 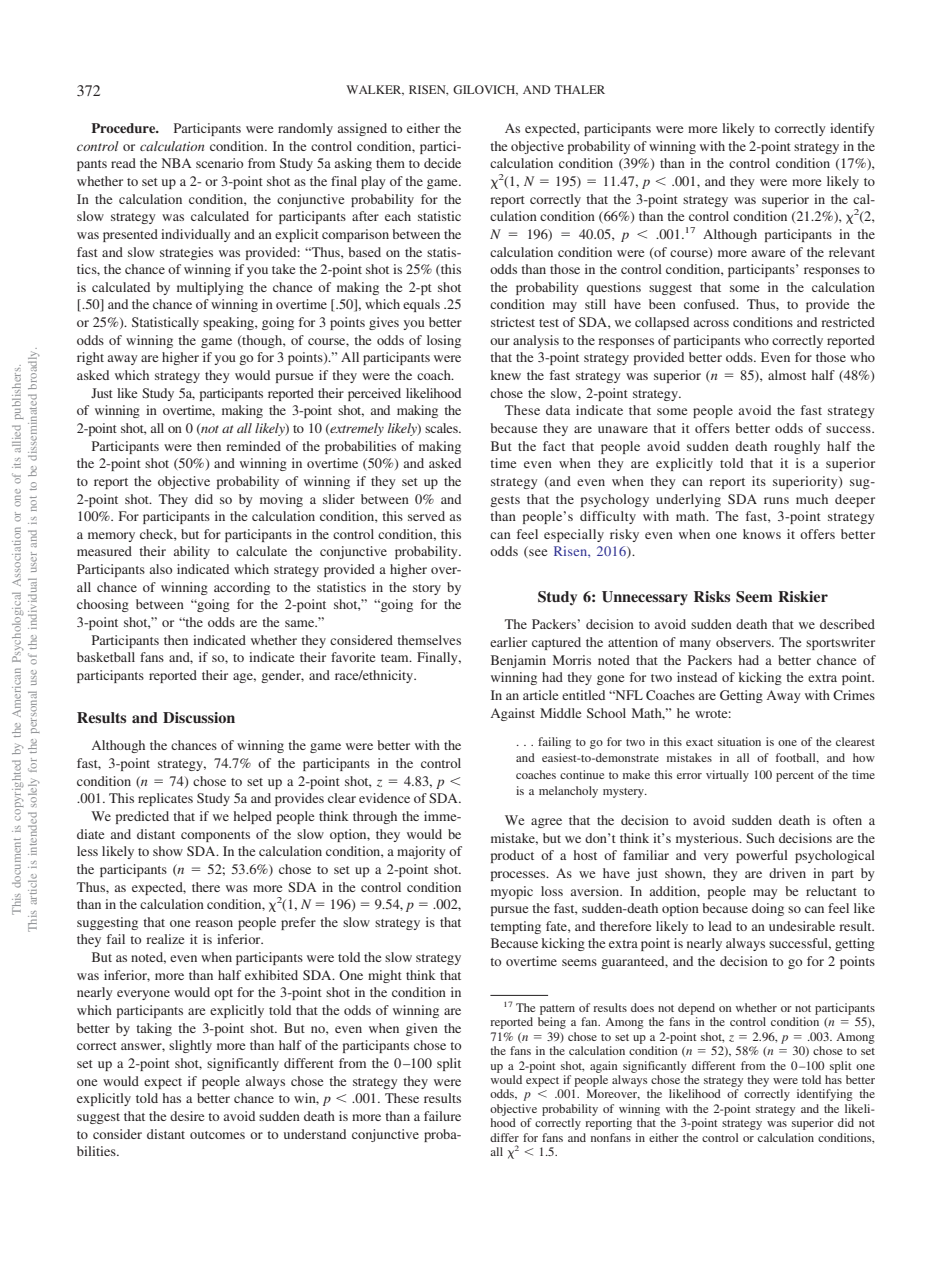 What do you see at coordinates (187, 1116) in the screenshot?
I see `desire` at bounding box center [187, 1116].
